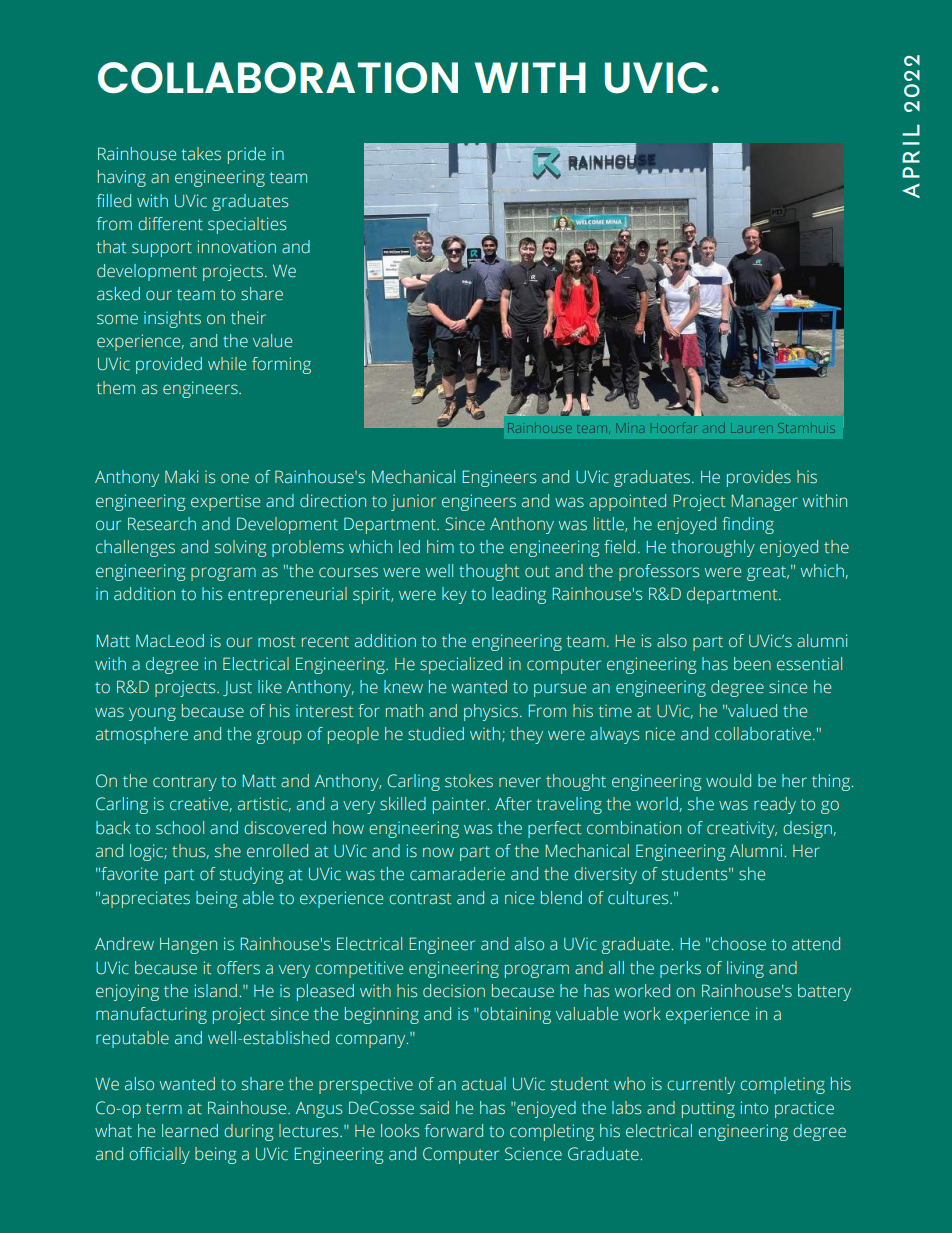 The width and height of the document is (952, 1233). What do you see at coordinates (630, 428) in the document?
I see `Mina` at bounding box center [630, 428].
